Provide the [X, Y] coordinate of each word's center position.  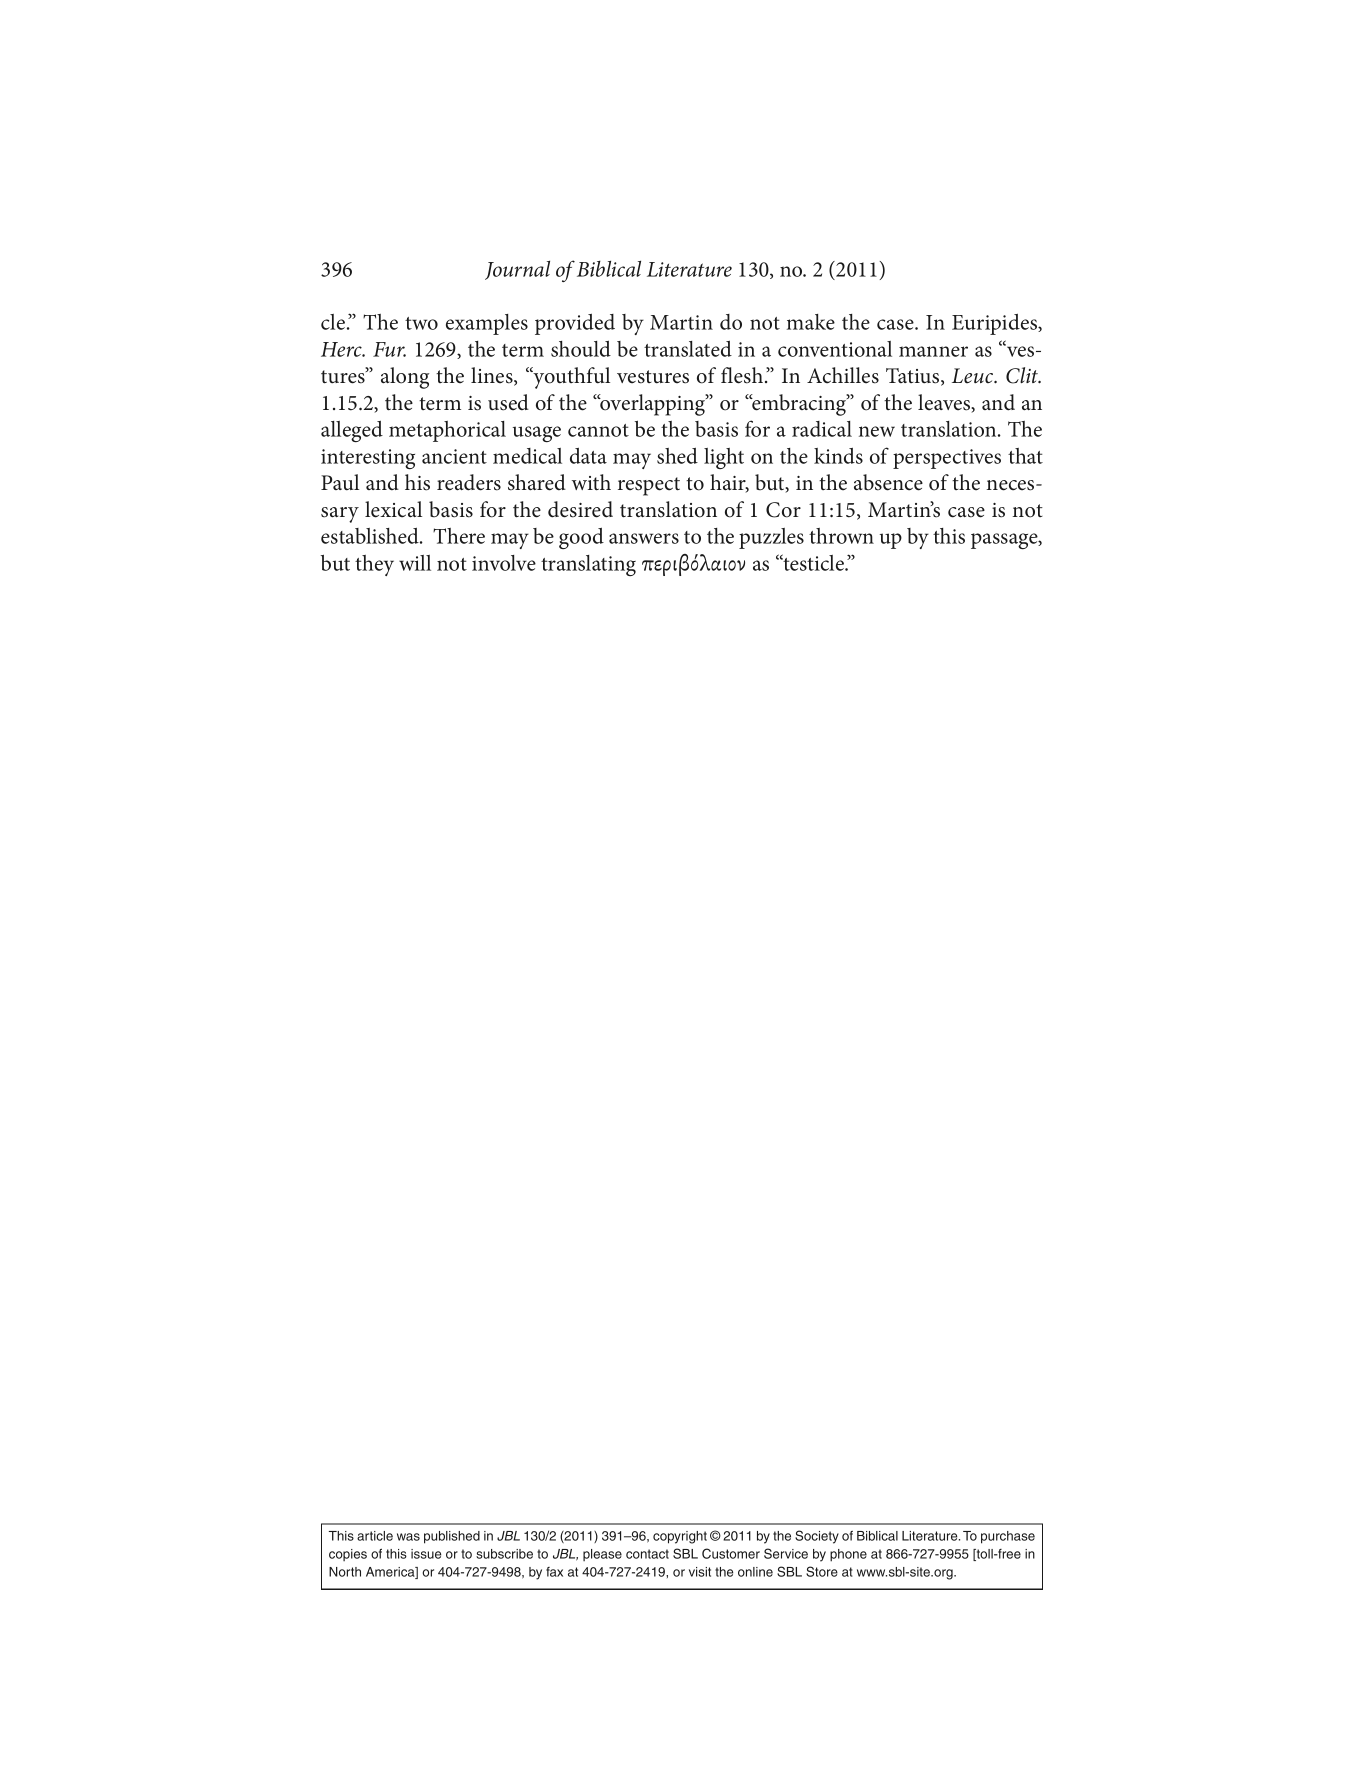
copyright [680, 1537]
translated [688, 349]
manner [933, 351]
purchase [1008, 1537]
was [408, 1537]
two [421, 323]
